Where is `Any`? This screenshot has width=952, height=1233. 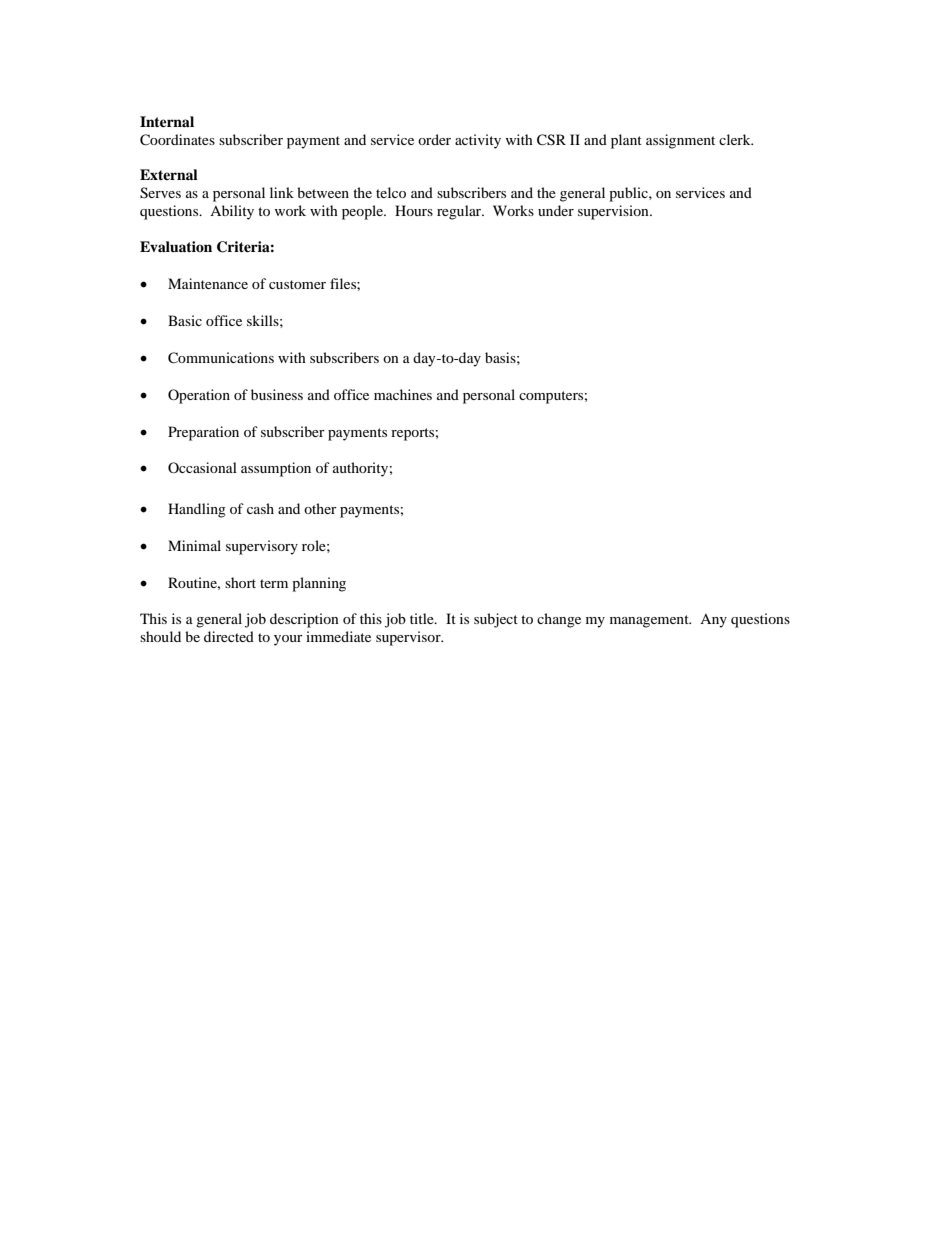 Any is located at coordinates (713, 621).
